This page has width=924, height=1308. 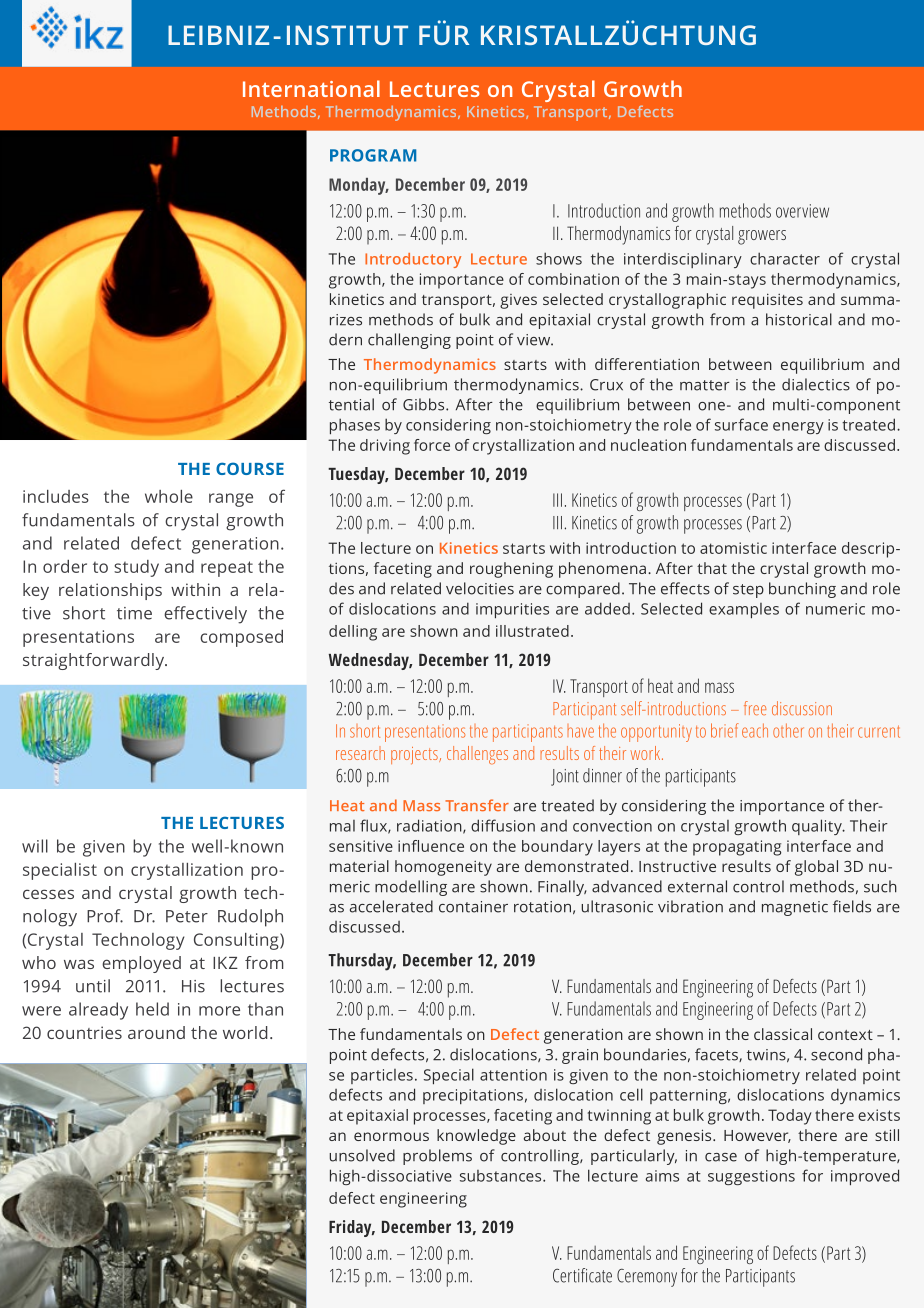 I want to click on container, so click(x=473, y=907).
